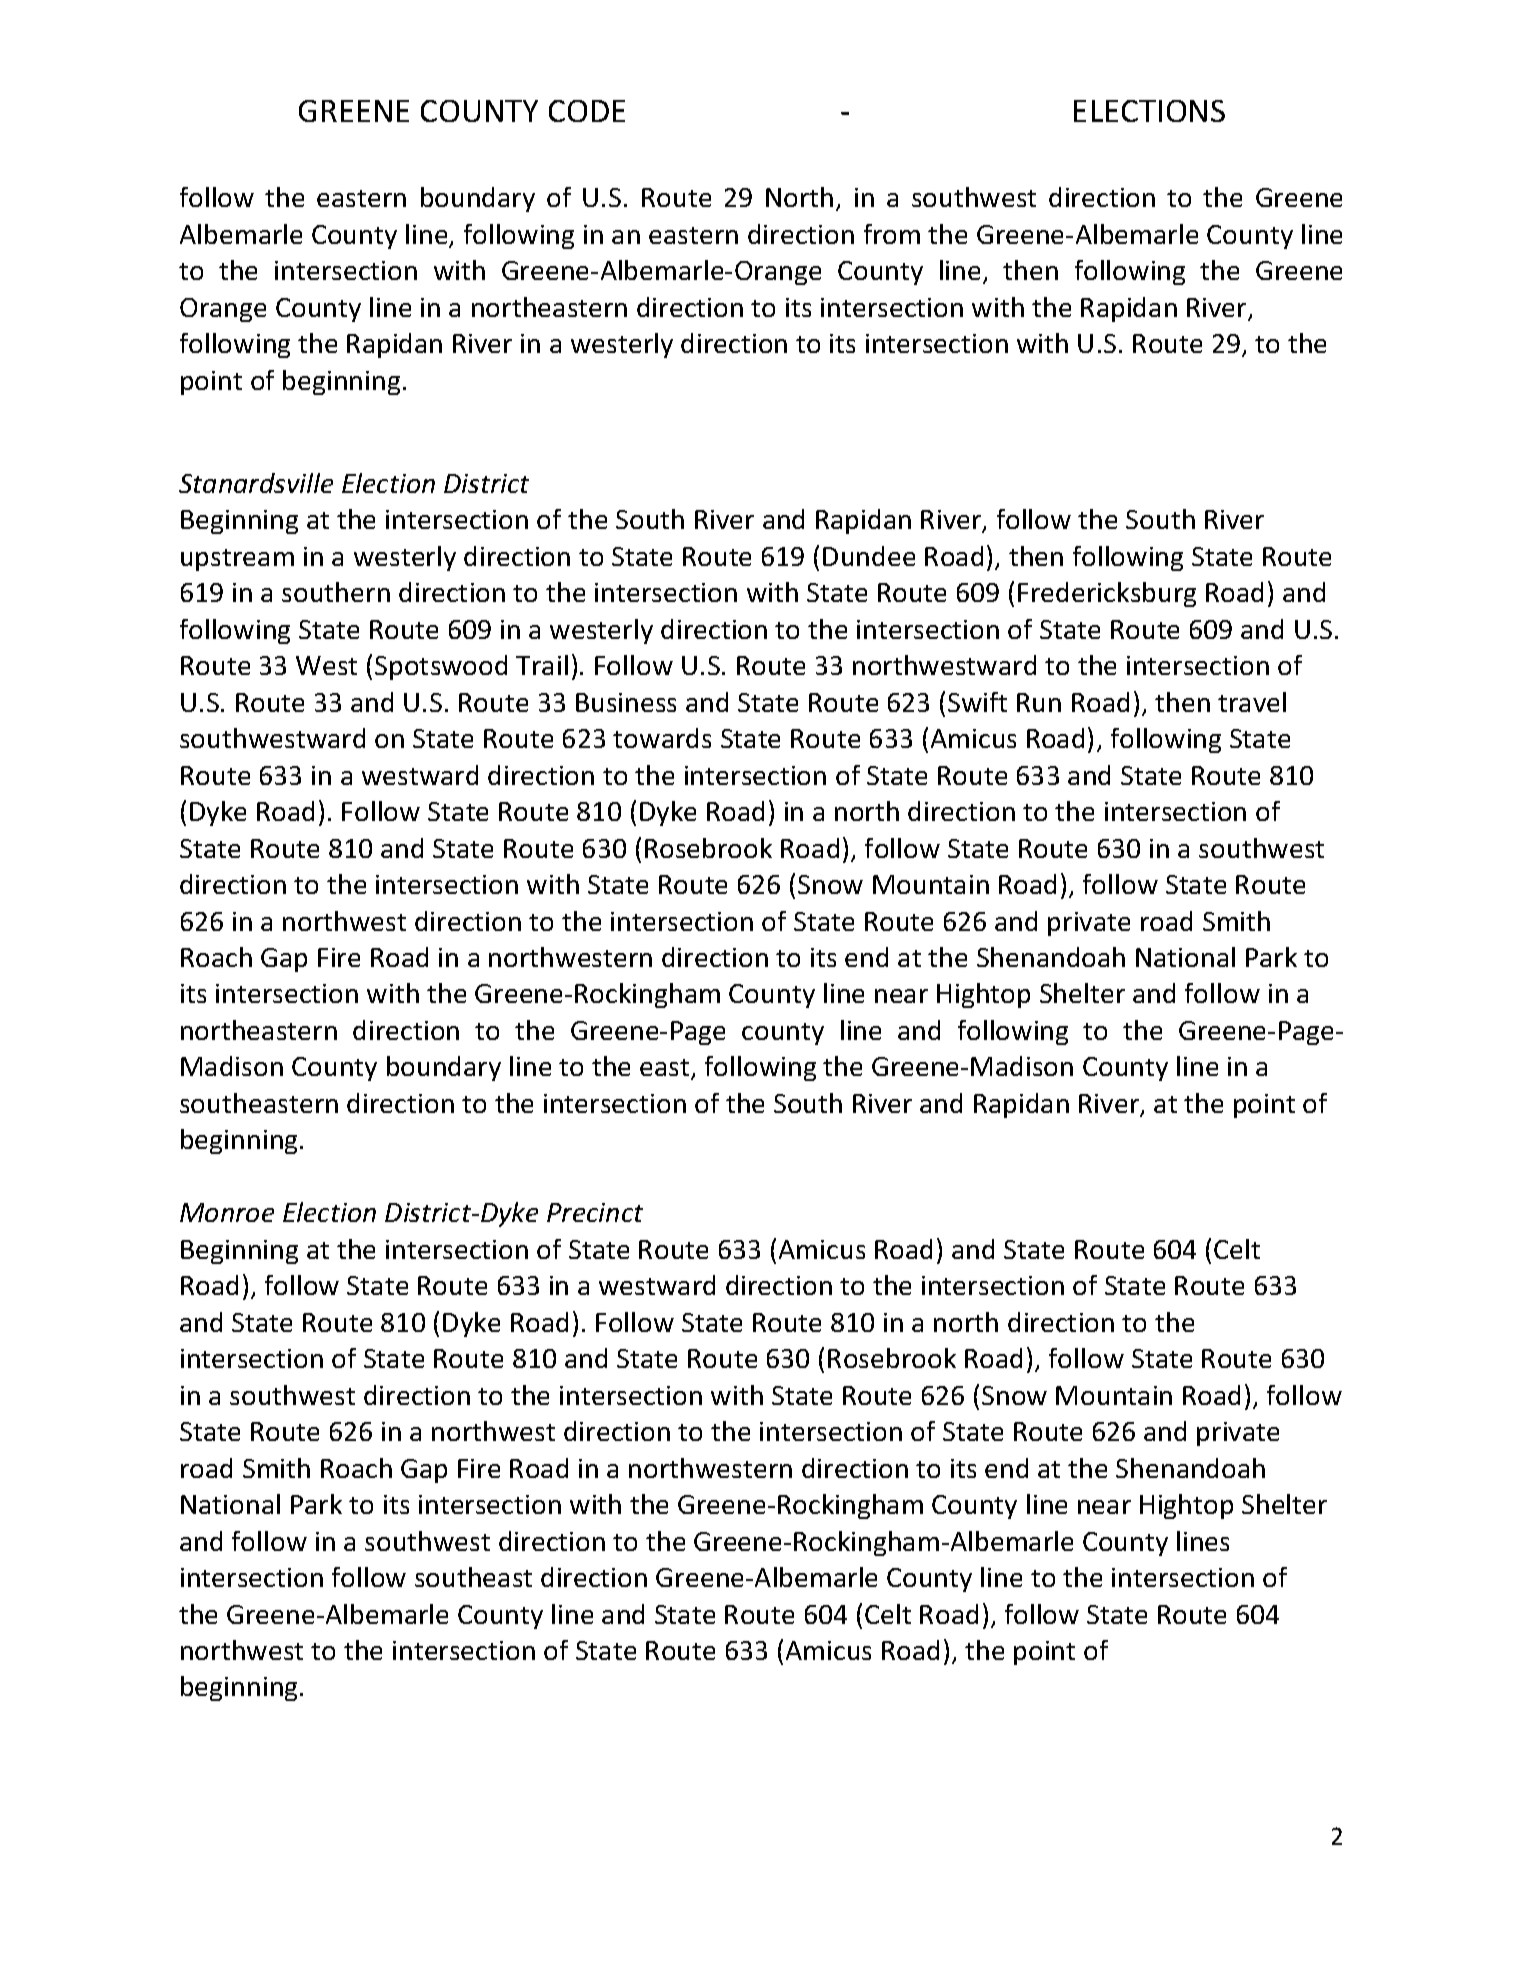 This image has height=1972, width=1524. Describe the element at coordinates (1039, 702) in the image. I see `Run` at that location.
